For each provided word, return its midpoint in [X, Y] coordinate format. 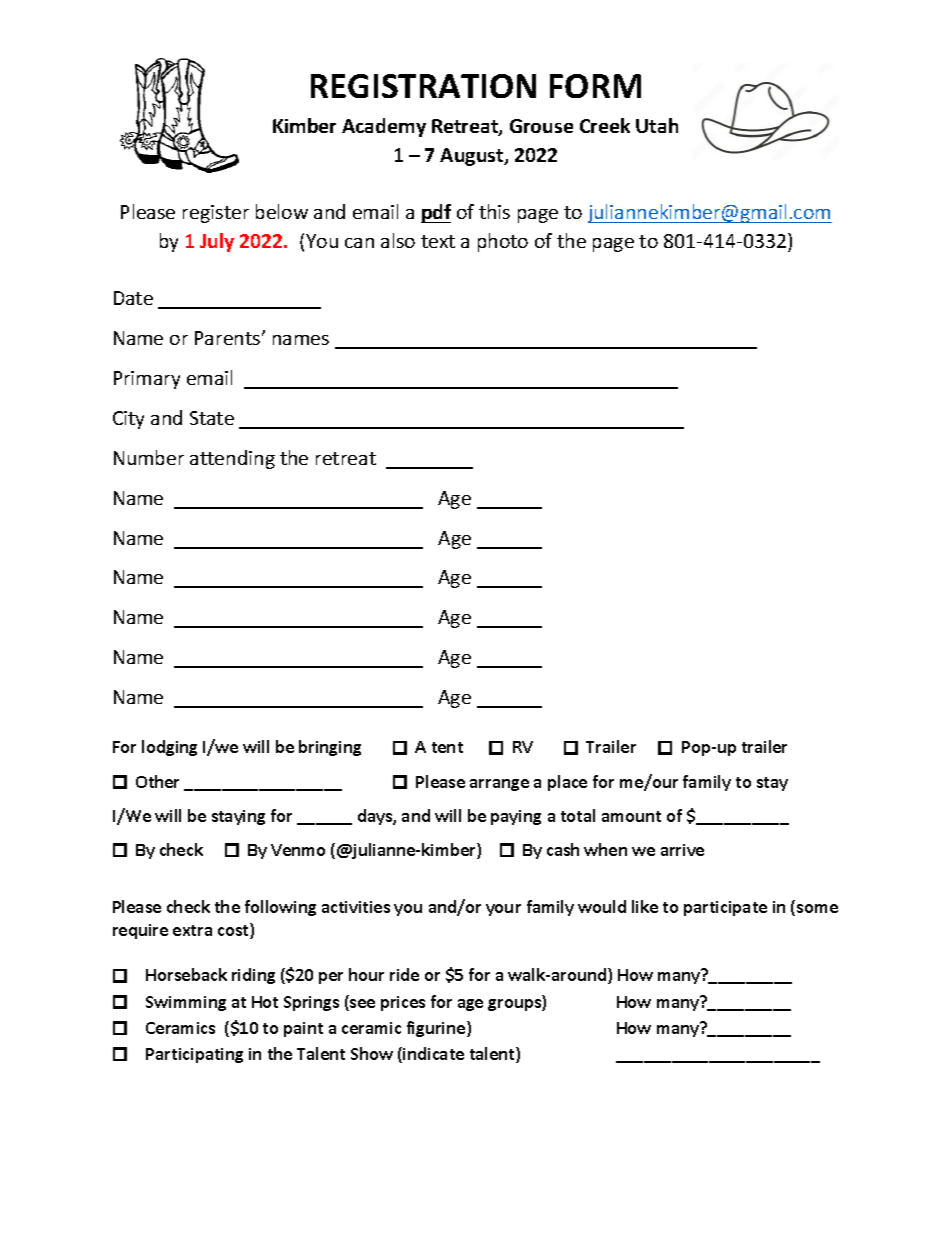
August [473, 157]
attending [232, 459]
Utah [657, 125]
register [216, 214]
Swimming [186, 1003]
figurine [437, 1029]
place [567, 783]
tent [447, 747]
